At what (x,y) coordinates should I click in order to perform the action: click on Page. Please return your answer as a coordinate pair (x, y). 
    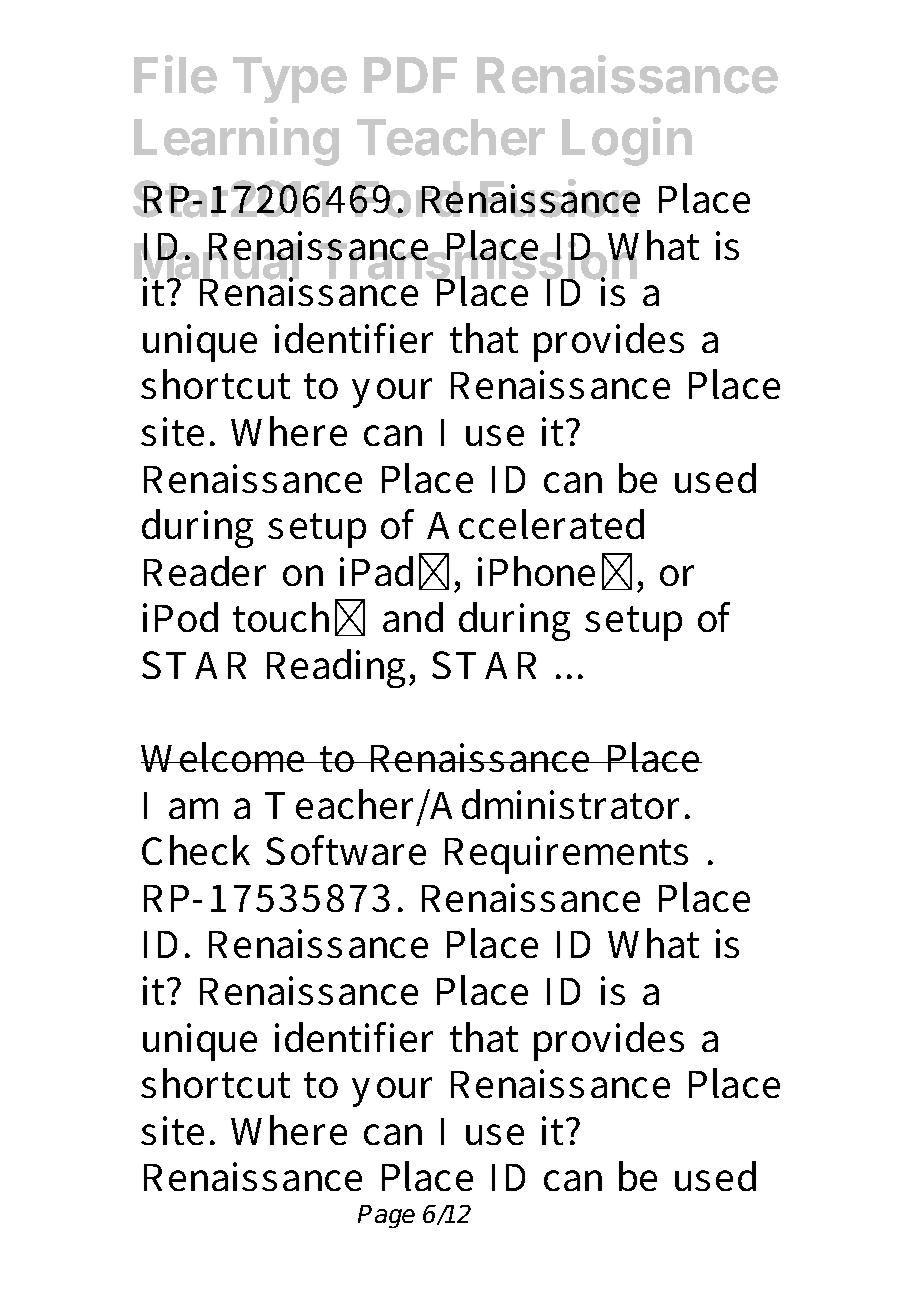
    Looking at the image, I should click on (386, 1216).
